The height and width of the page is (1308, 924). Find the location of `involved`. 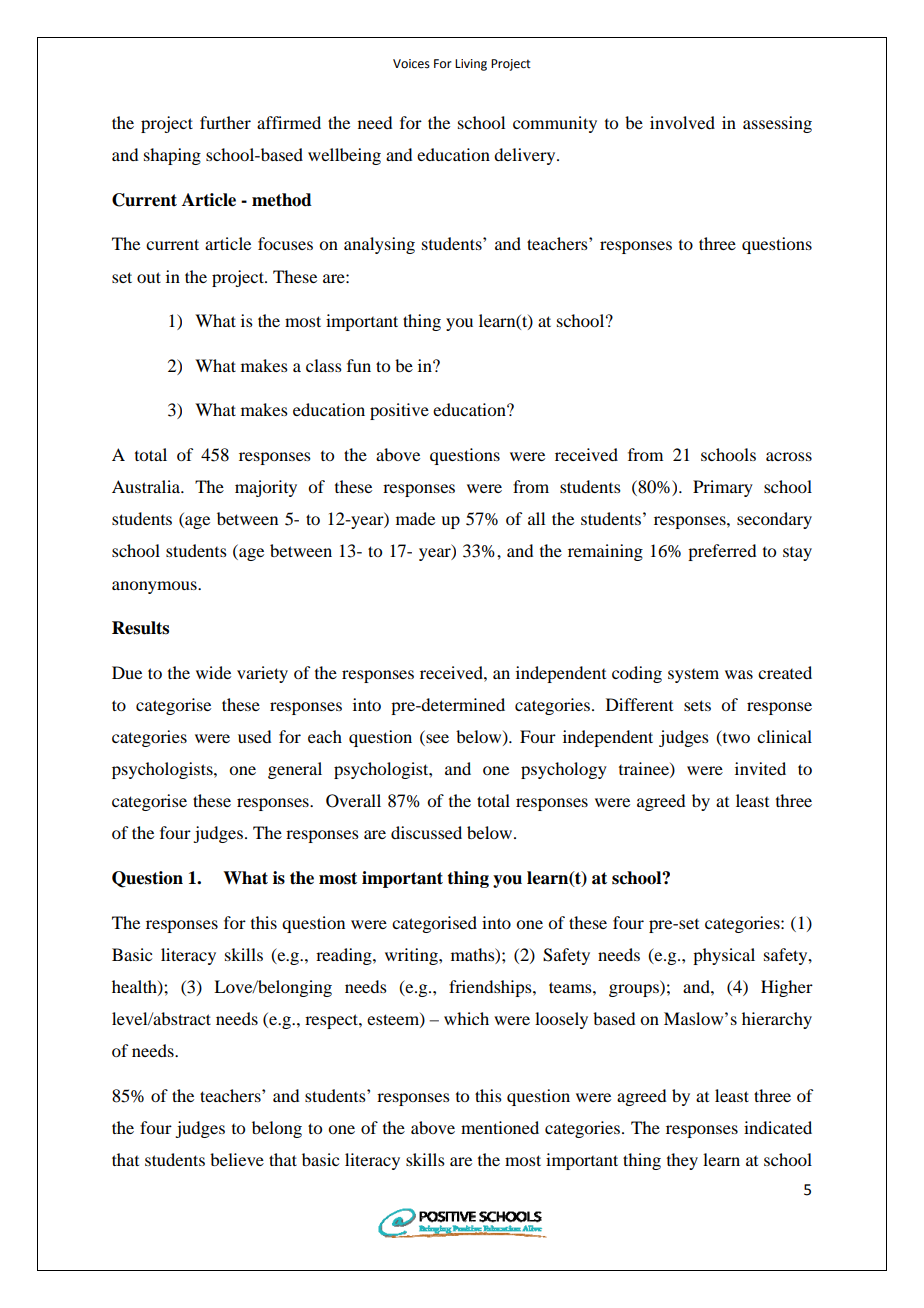

involved is located at coordinates (682, 122).
